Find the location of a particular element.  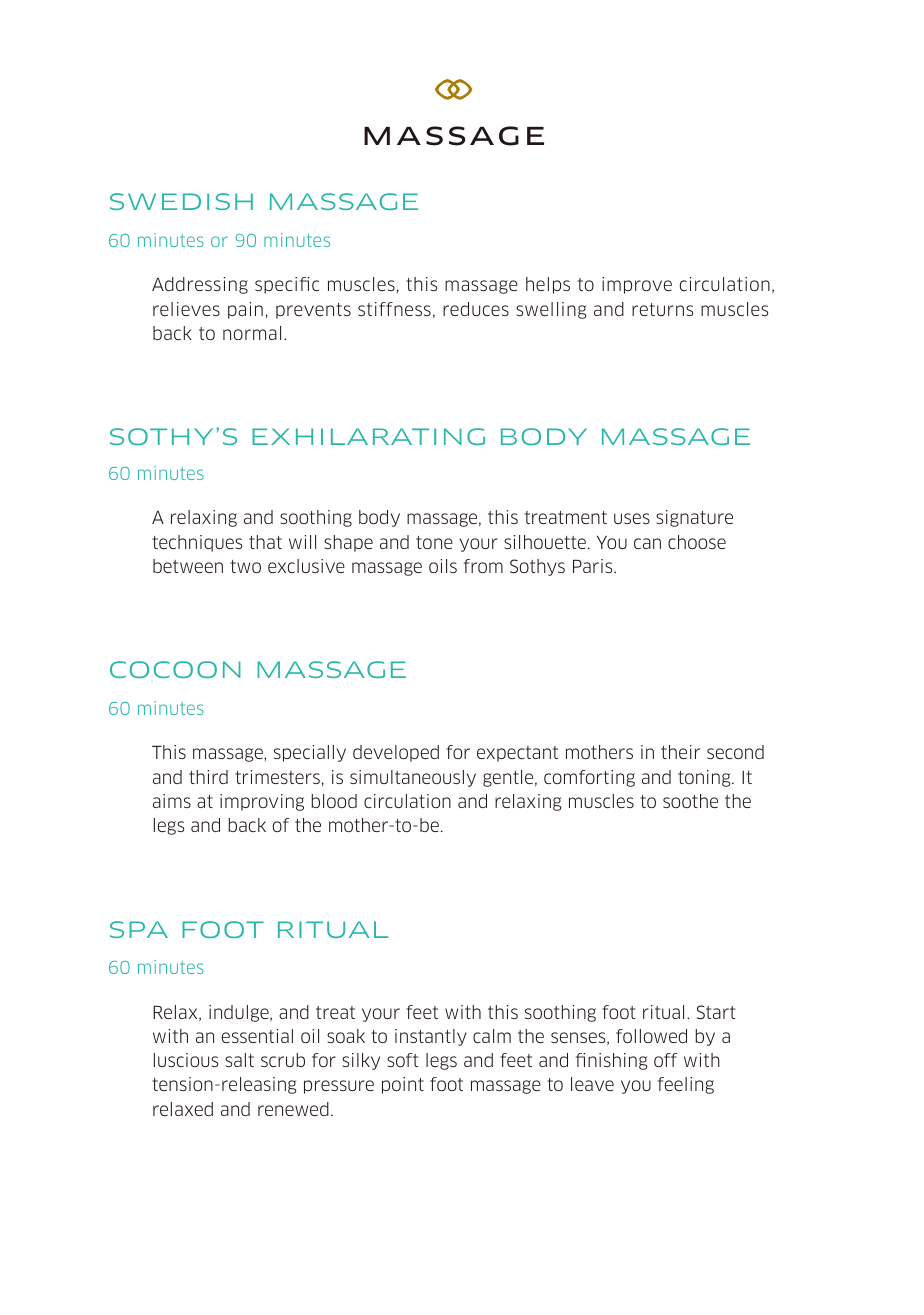

reduces is located at coordinates (476, 309).
